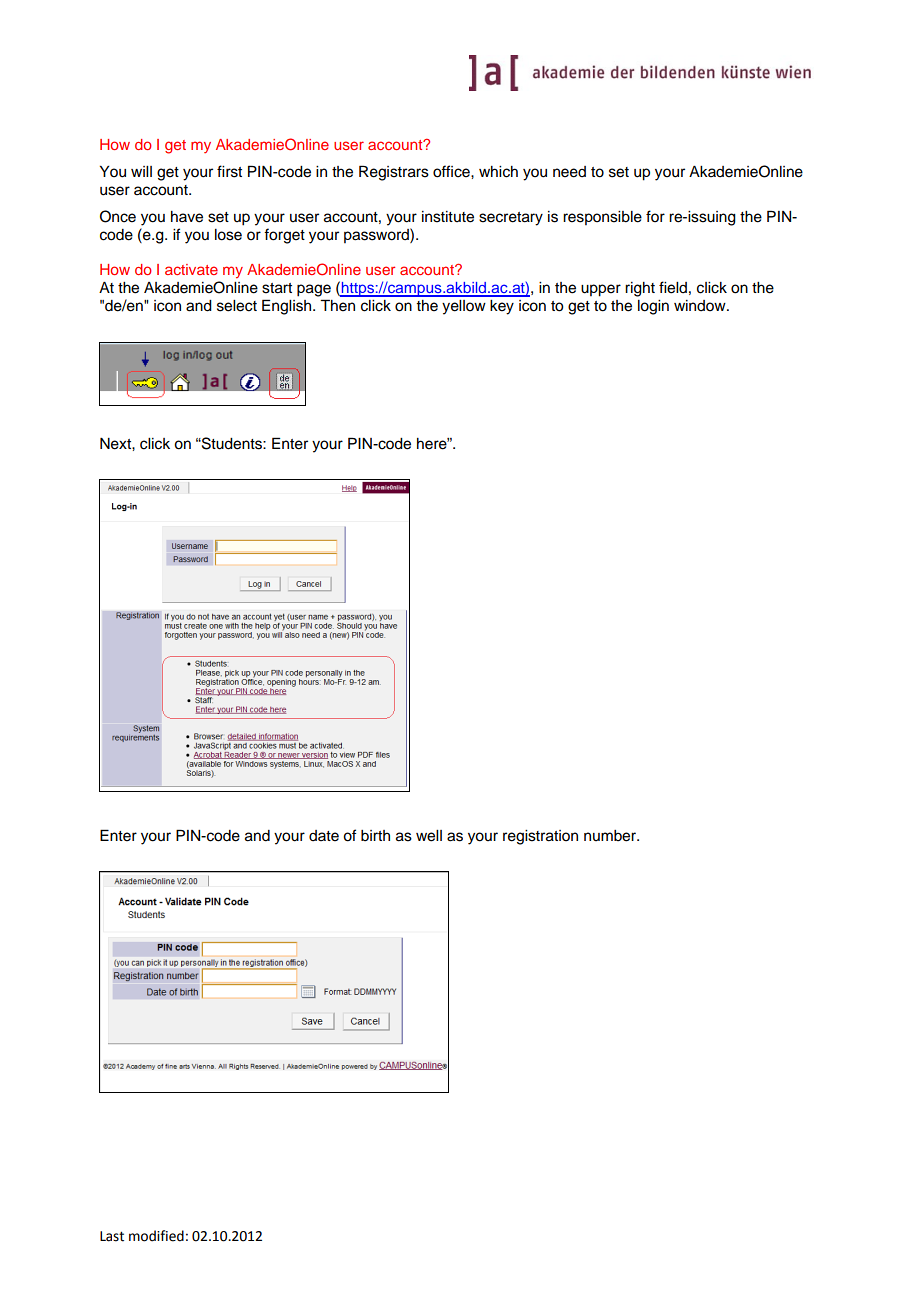 Image resolution: width=924 pixels, height=1308 pixels. I want to click on Registrars, so click(394, 173).
